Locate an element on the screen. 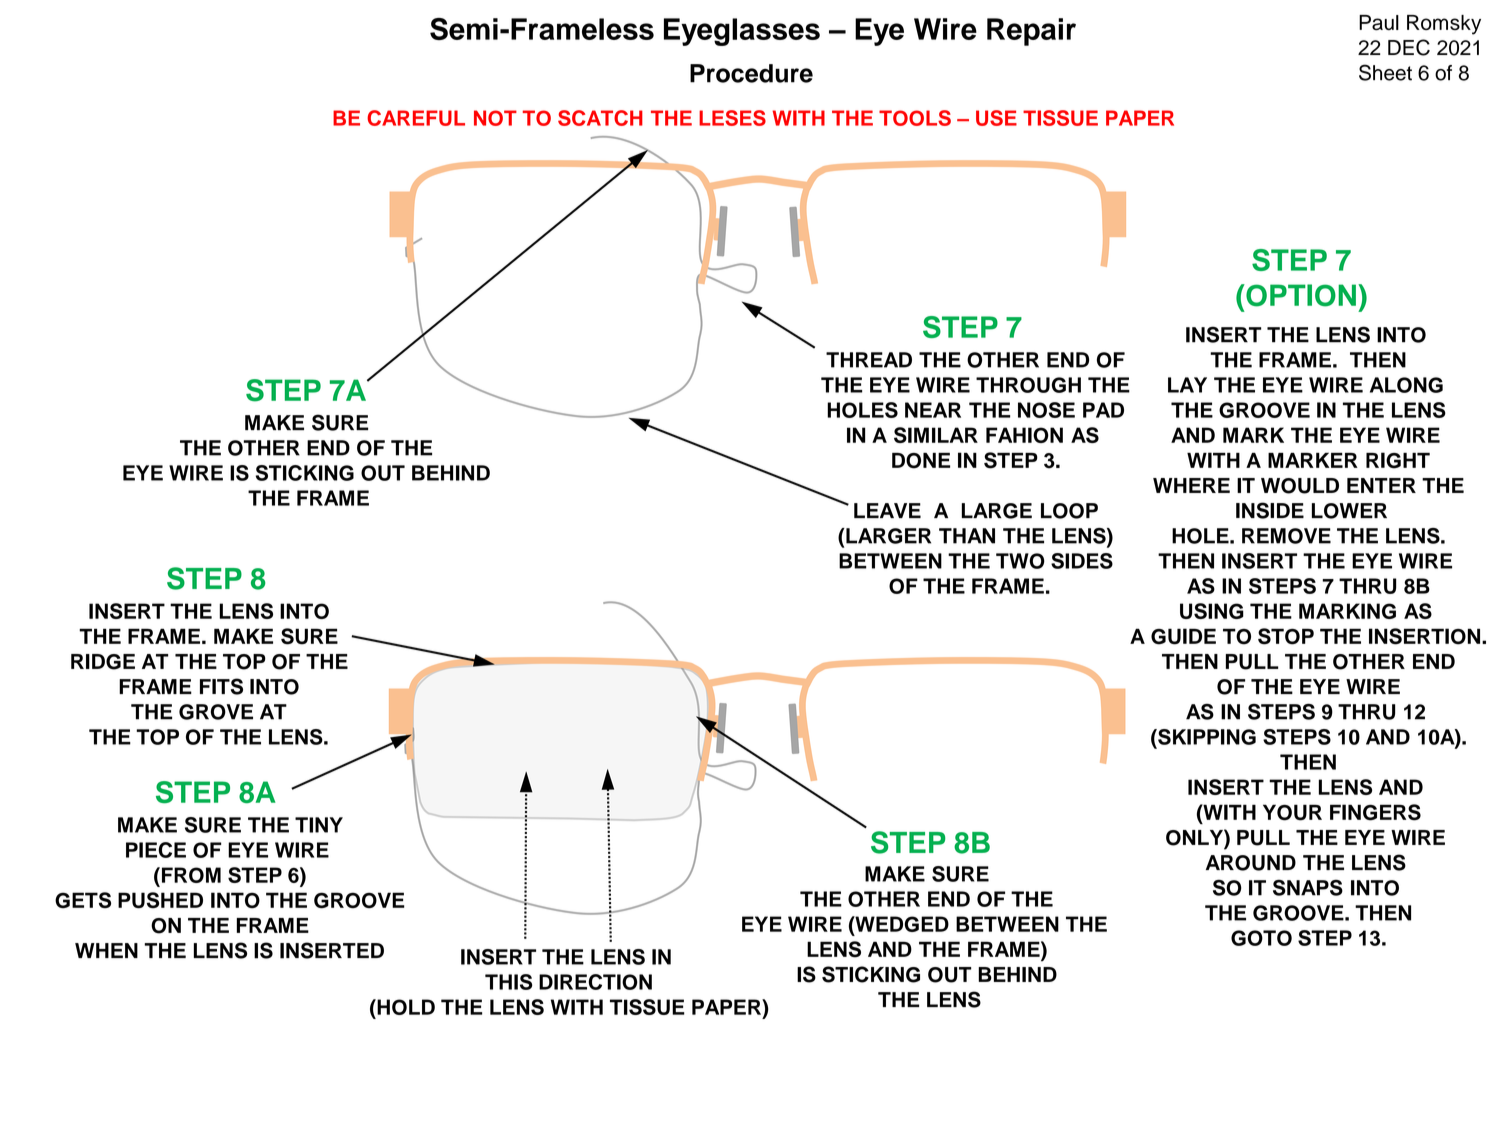 The width and height of the screenshot is (1508, 1131). NEAR is located at coordinates (933, 410).
